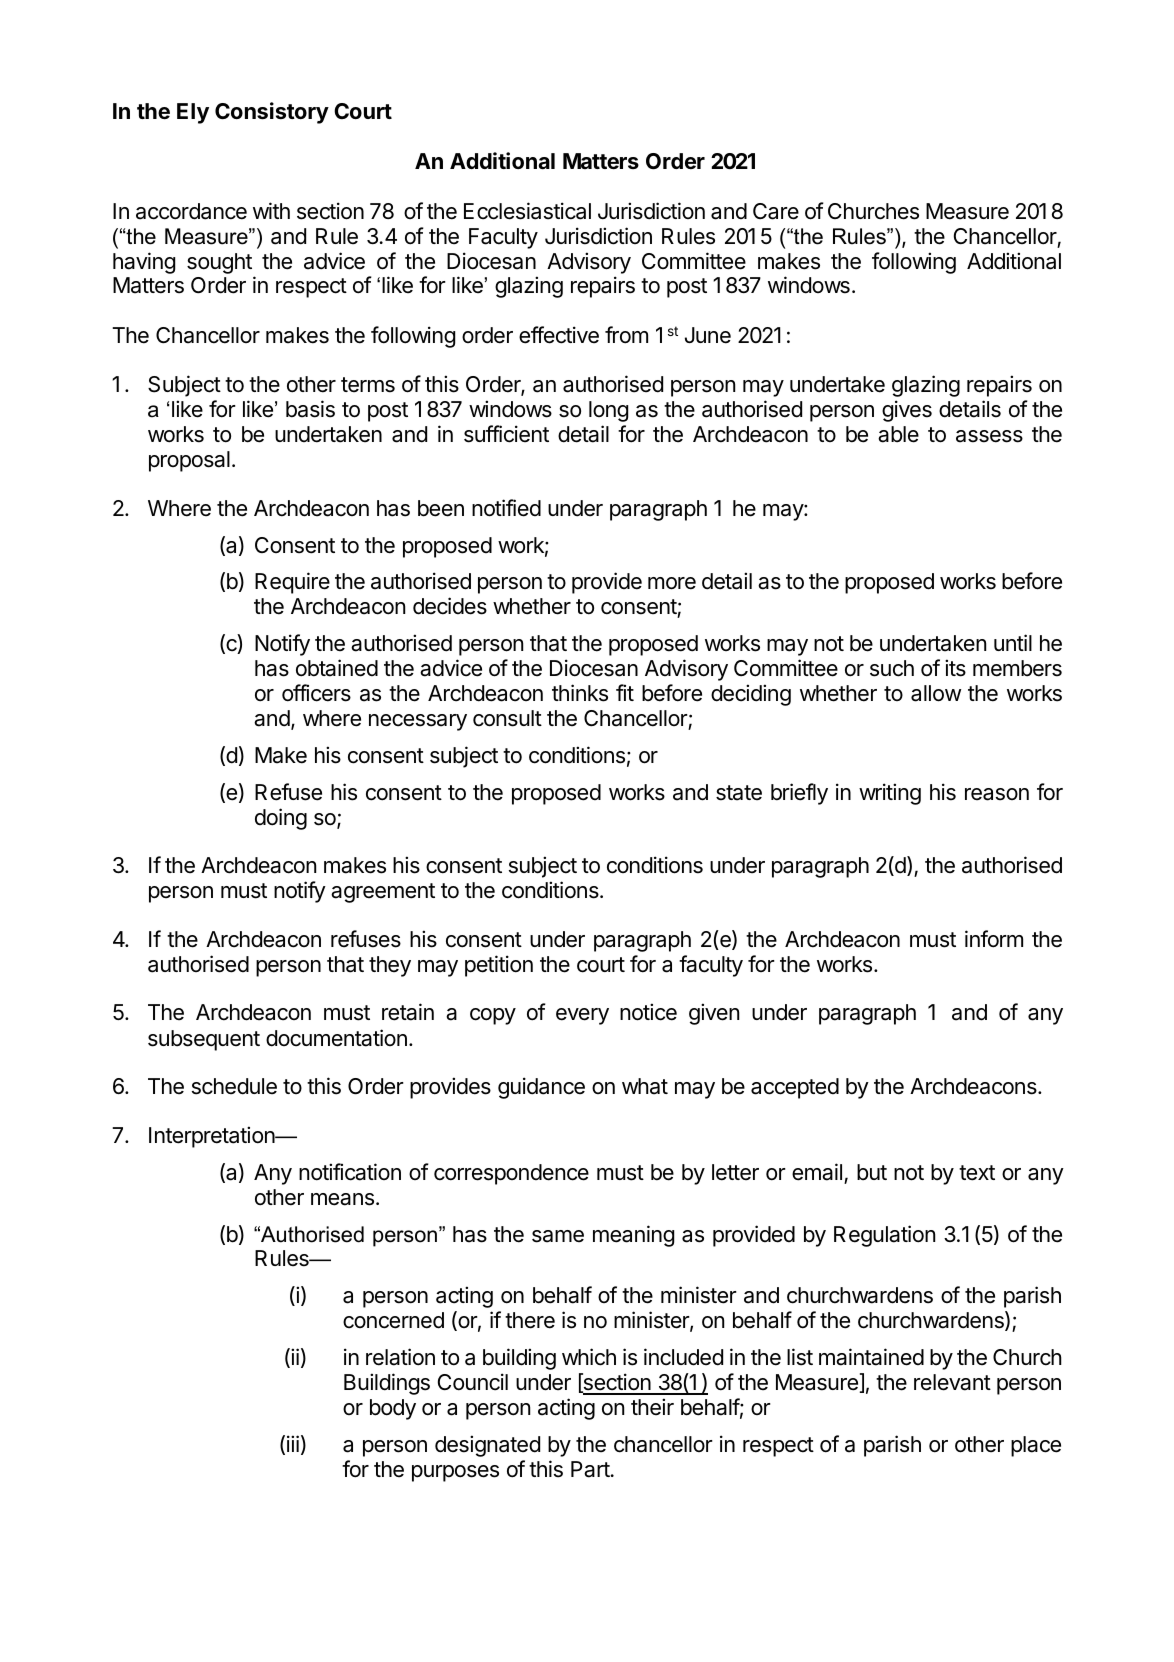  I want to click on more, so click(672, 583).
